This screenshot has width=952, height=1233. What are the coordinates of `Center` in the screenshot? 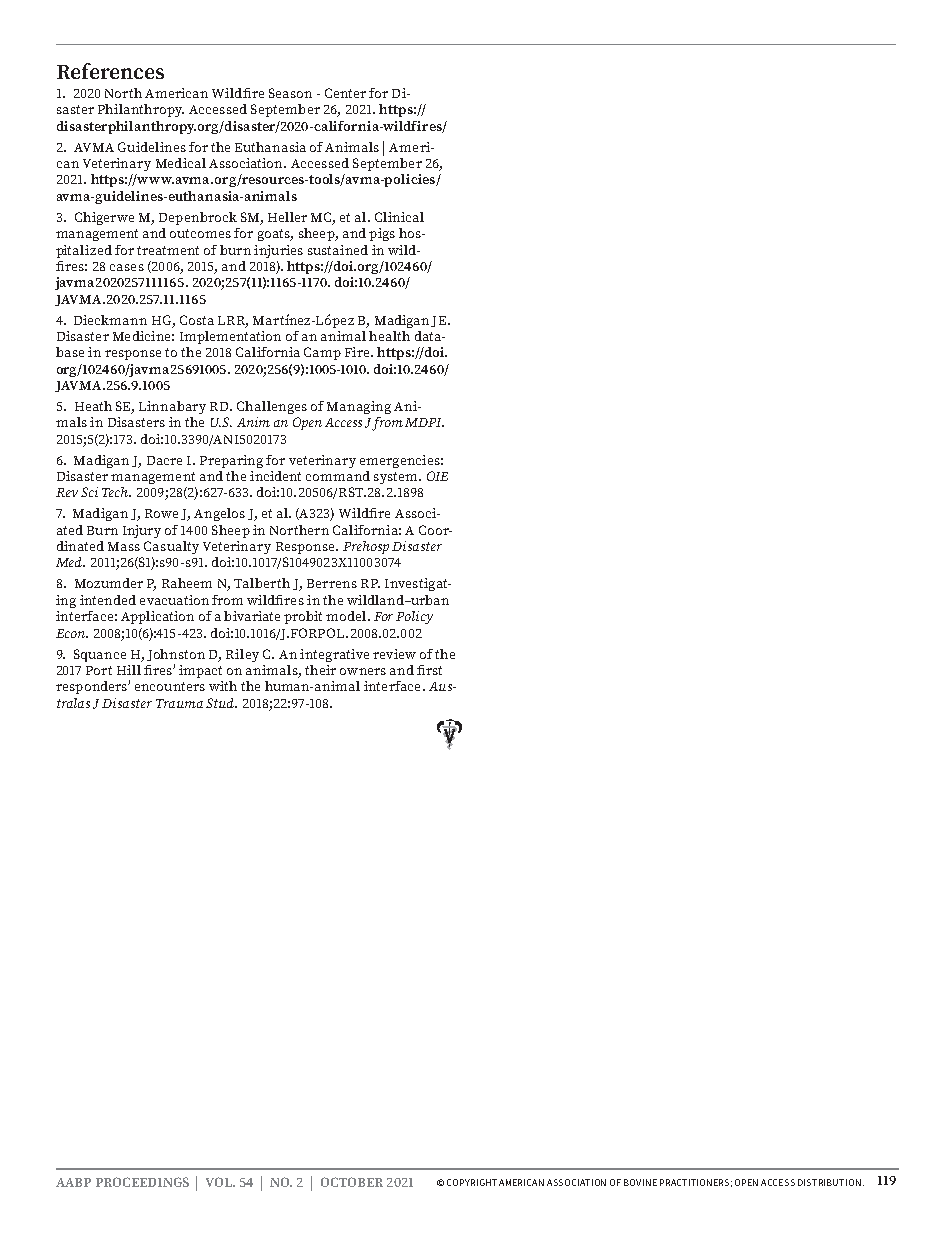 It's located at (345, 93).
